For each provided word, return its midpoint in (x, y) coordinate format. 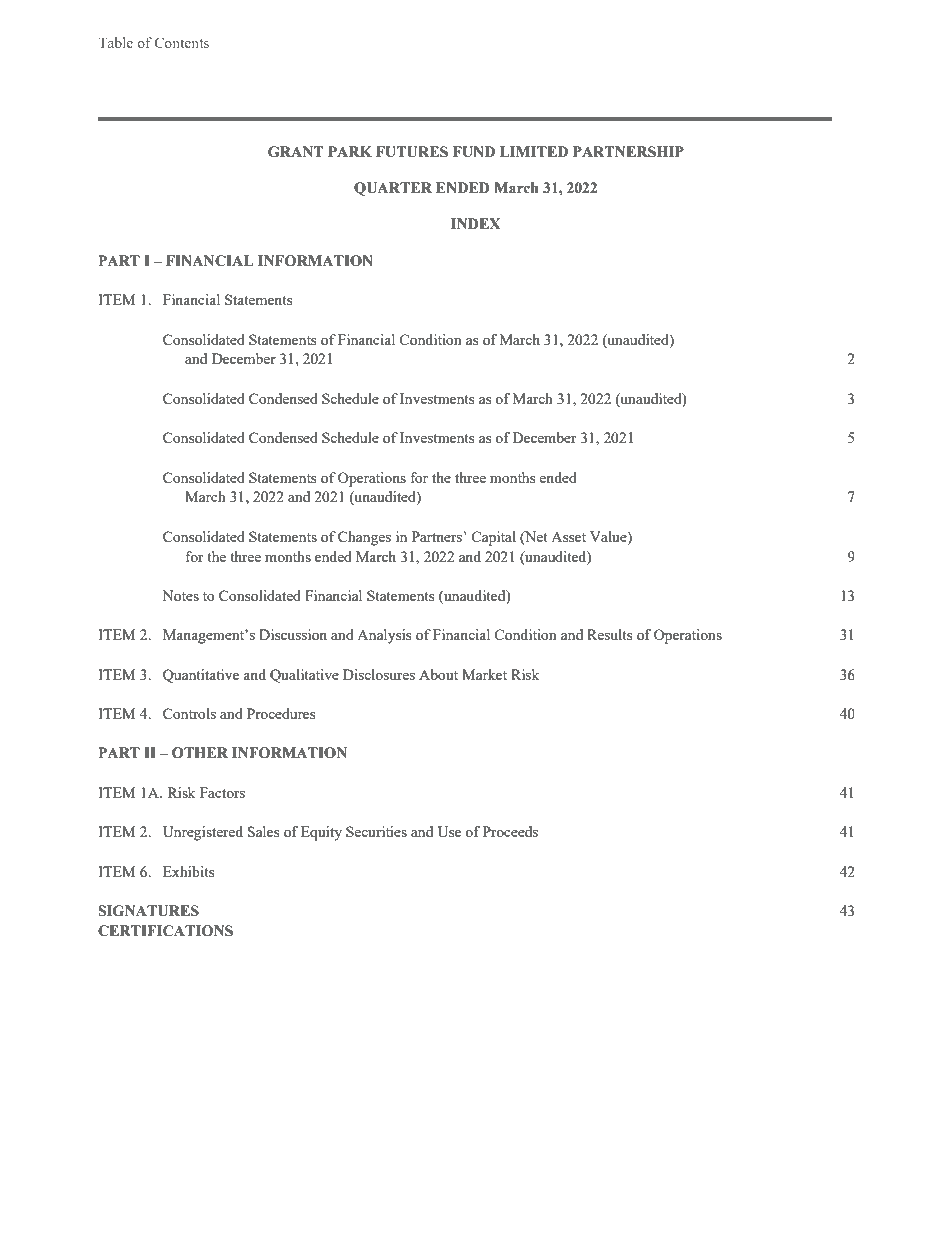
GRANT (296, 152)
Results (609, 634)
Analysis (384, 636)
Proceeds (510, 831)
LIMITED (534, 151)
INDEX (475, 223)
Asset (568, 537)
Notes (180, 595)
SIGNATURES (148, 911)
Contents (182, 42)
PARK (350, 151)
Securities (376, 831)
